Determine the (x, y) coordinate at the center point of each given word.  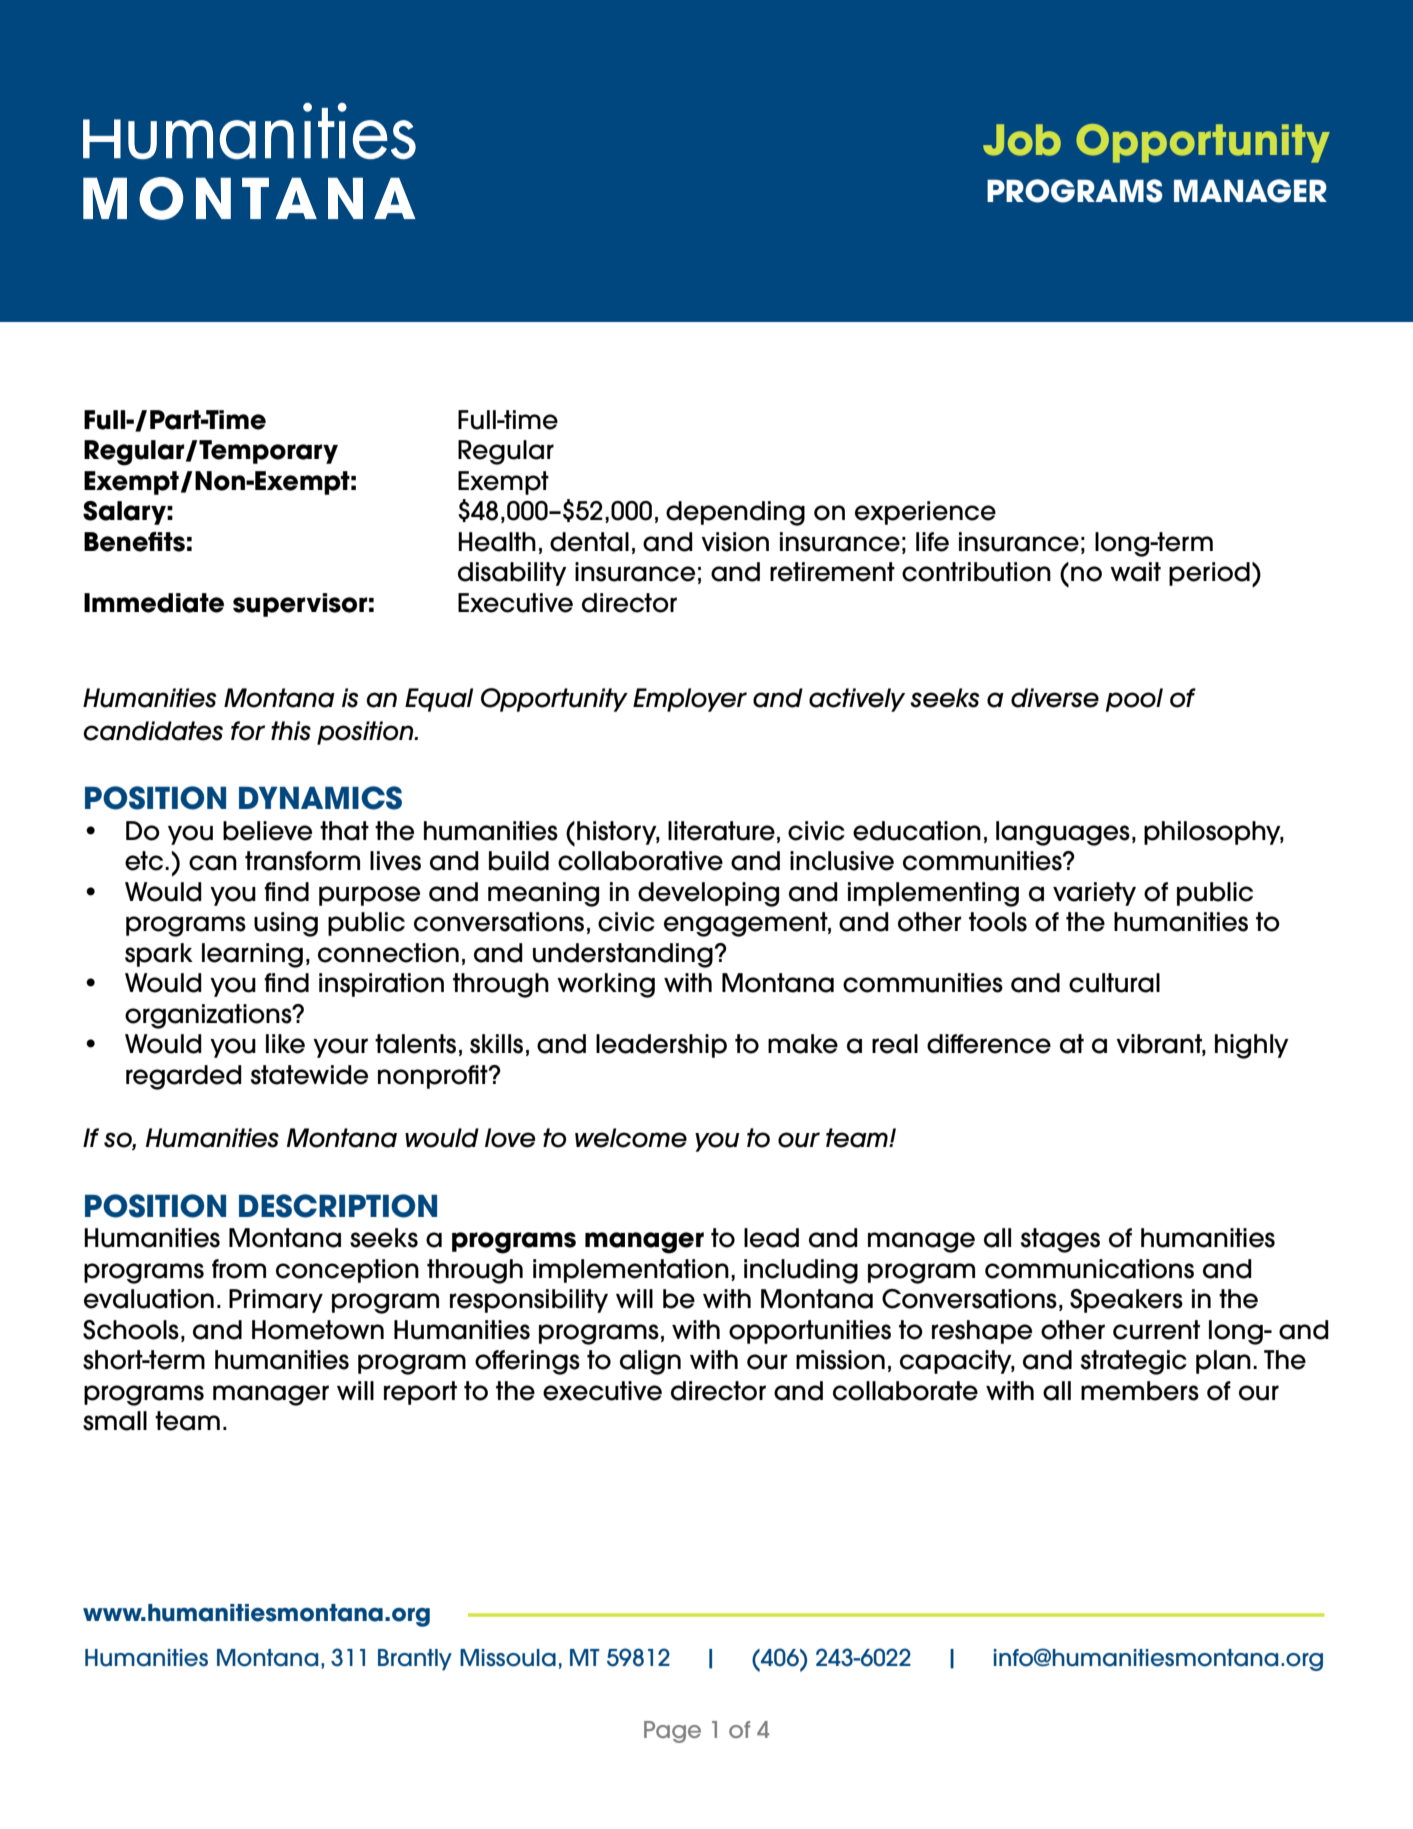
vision (735, 542)
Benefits (134, 542)
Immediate (154, 603)
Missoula (508, 1658)
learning (252, 955)
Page (672, 1732)
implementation (631, 1271)
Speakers (1126, 1301)
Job (1022, 140)
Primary (276, 1301)
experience (925, 513)
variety (1094, 894)
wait (1135, 572)
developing (708, 894)
